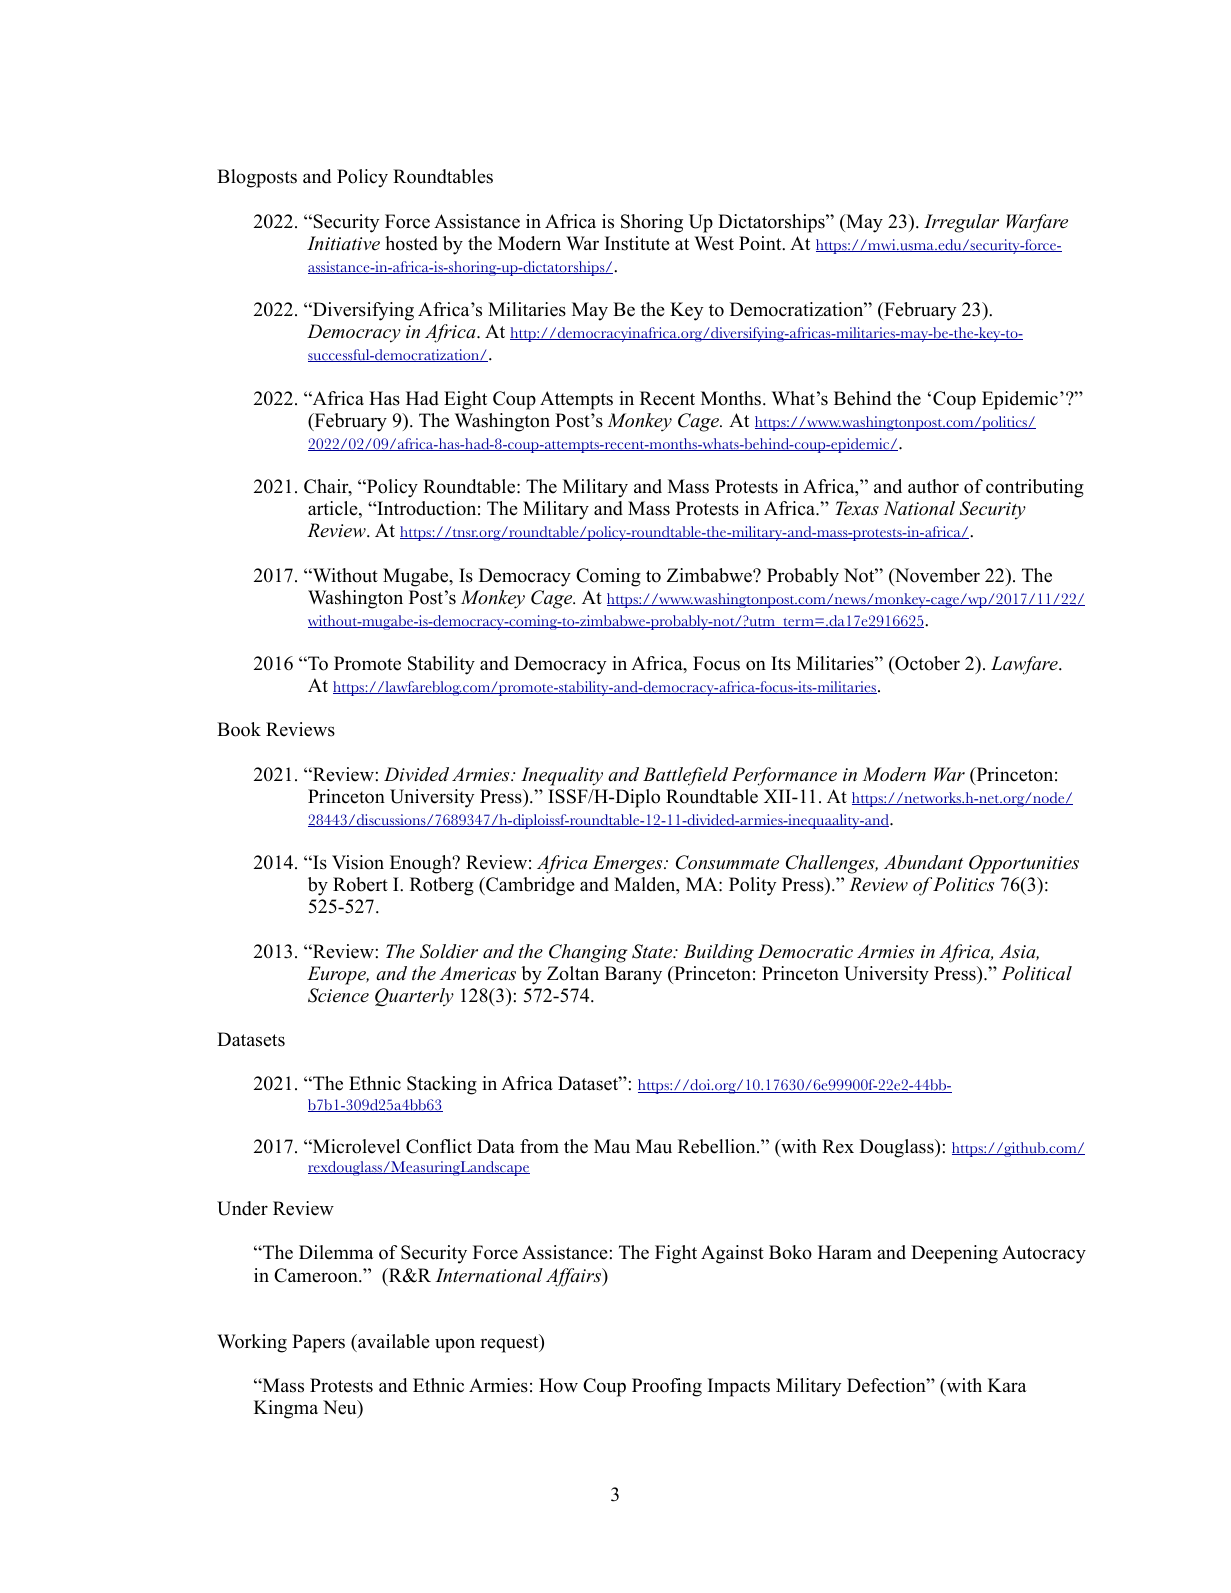  I want to click on Papers, so click(318, 1343).
